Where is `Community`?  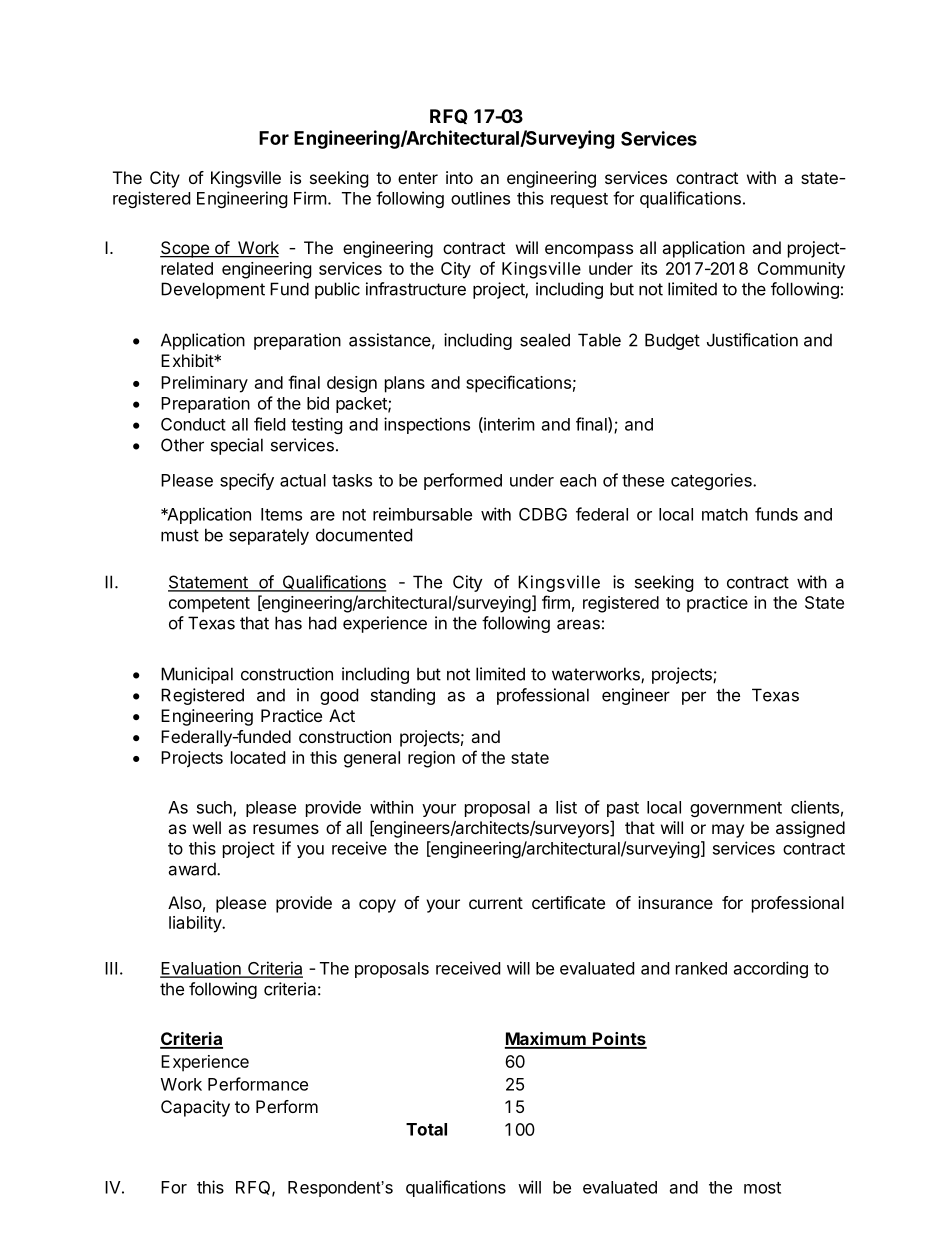 Community is located at coordinates (801, 270).
